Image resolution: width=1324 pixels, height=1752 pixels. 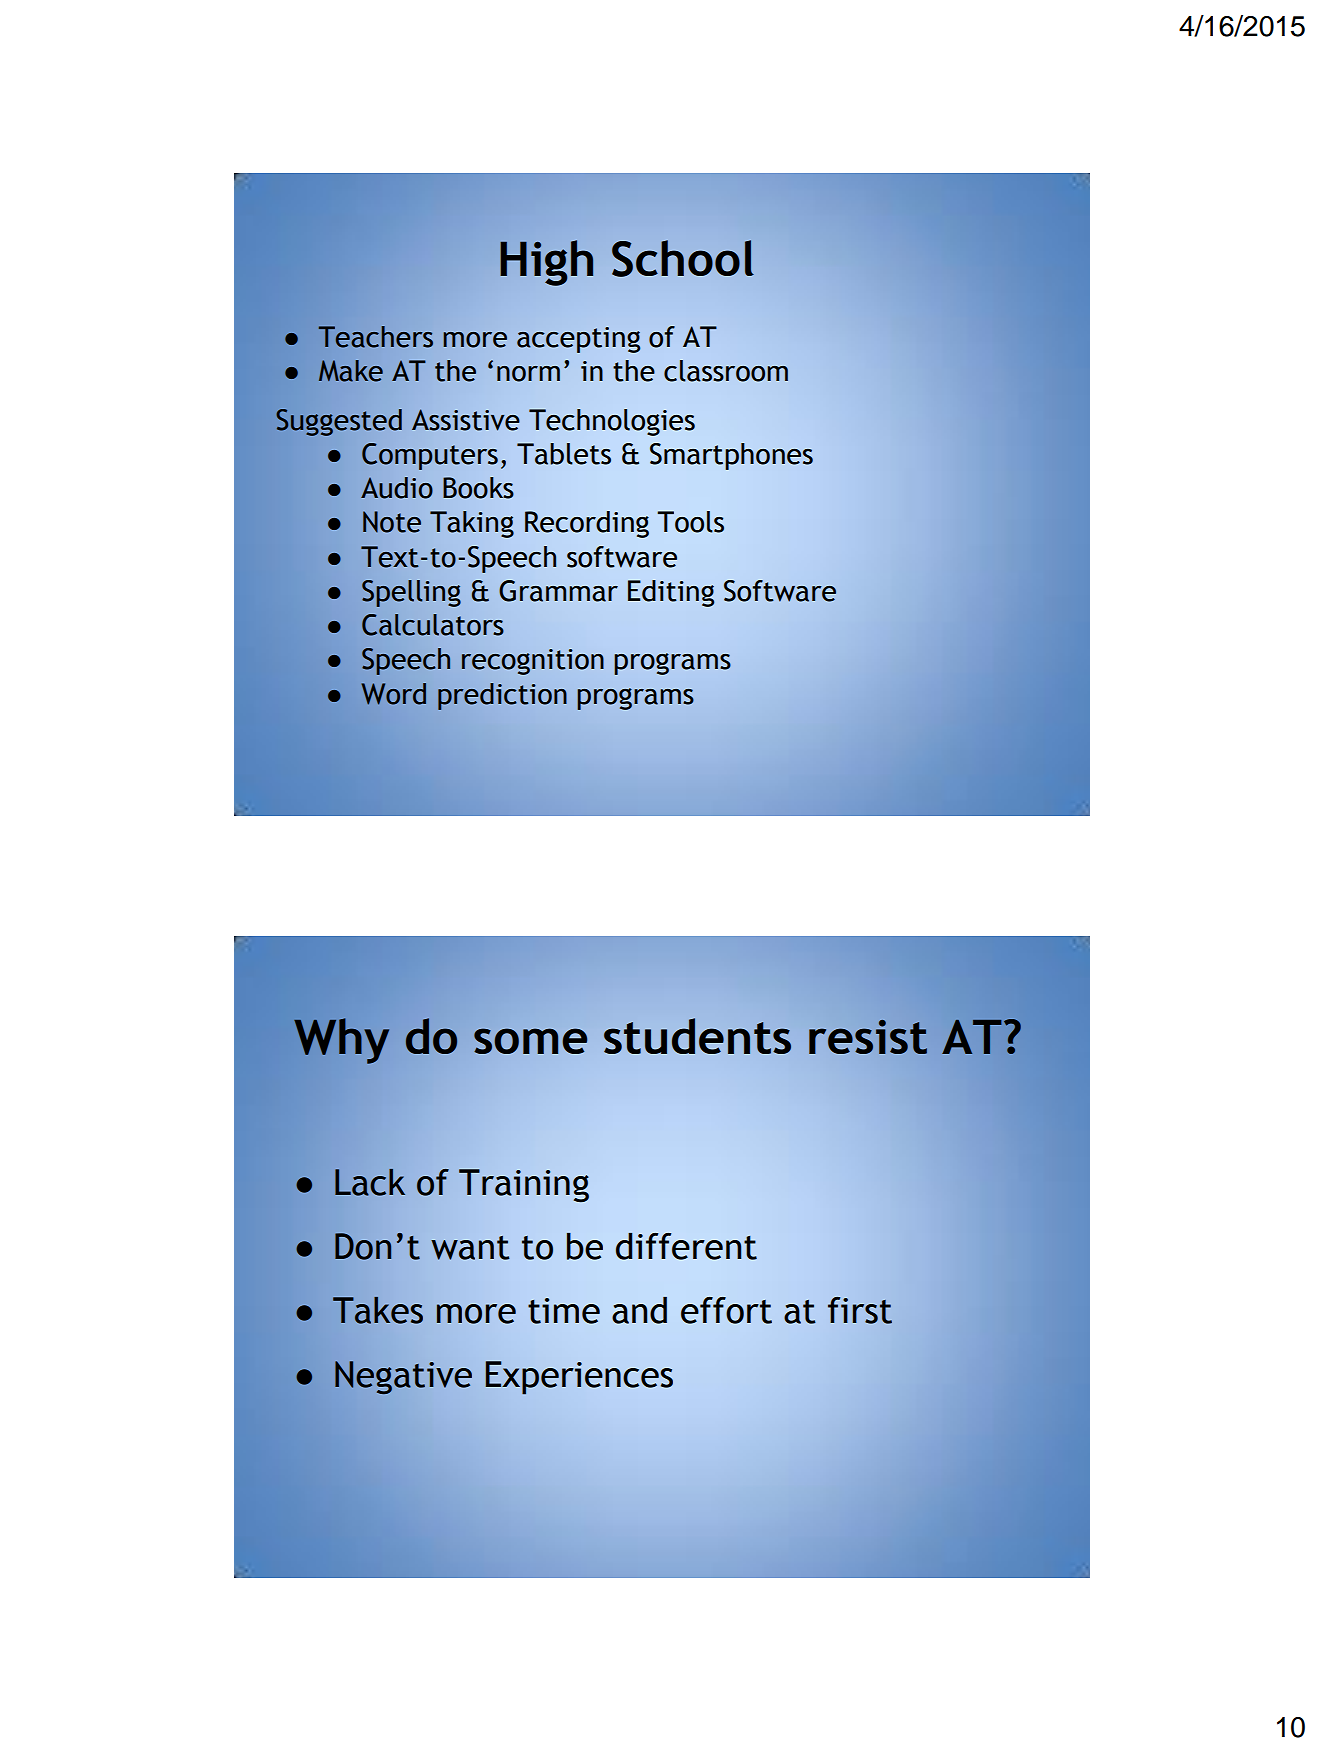 I want to click on Teachers, so click(x=375, y=337).
